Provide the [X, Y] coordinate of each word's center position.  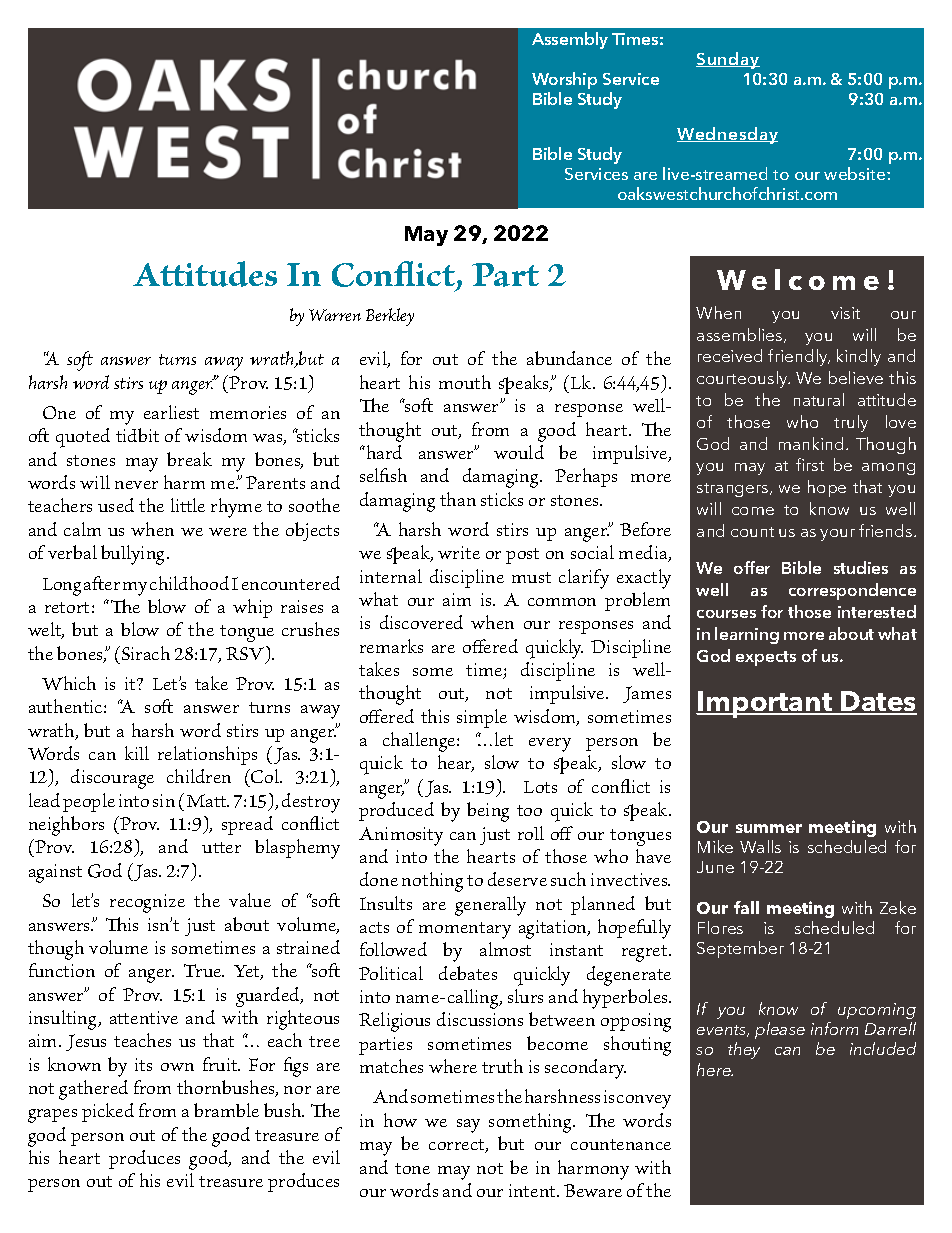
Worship [564, 80]
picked [108, 1112]
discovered [421, 622]
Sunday [728, 60]
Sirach [144, 653]
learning [747, 635]
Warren [335, 315]
